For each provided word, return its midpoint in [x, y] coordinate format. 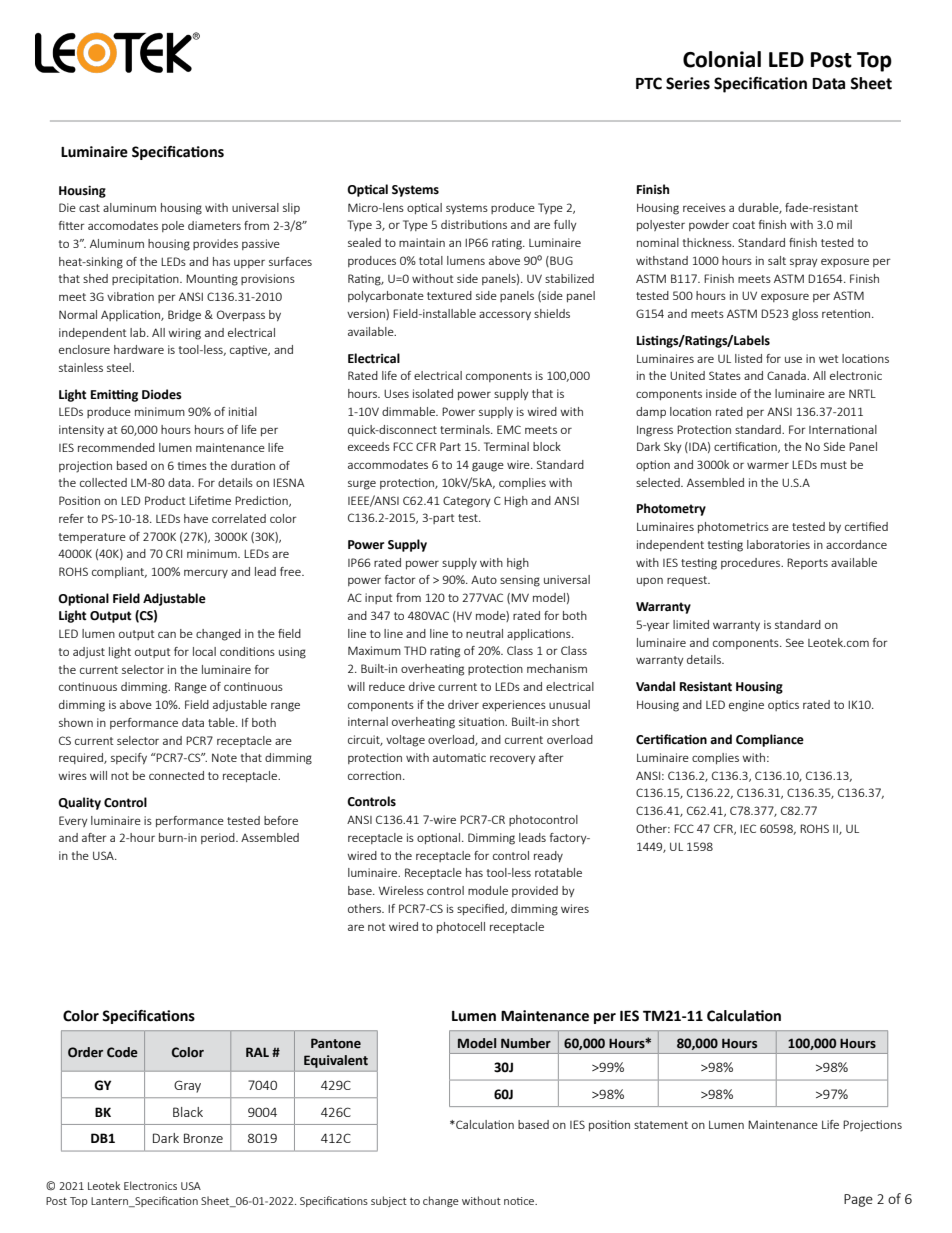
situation [482, 721]
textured [449, 295]
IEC [748, 828]
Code [122, 1052]
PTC [649, 83]
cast [89, 208]
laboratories [778, 544]
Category [467, 502]
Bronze [203, 1138]
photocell [461, 927]
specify [129, 758]
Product [165, 500]
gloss [805, 315]
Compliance [770, 740]
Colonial [722, 59]
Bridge [184, 316]
